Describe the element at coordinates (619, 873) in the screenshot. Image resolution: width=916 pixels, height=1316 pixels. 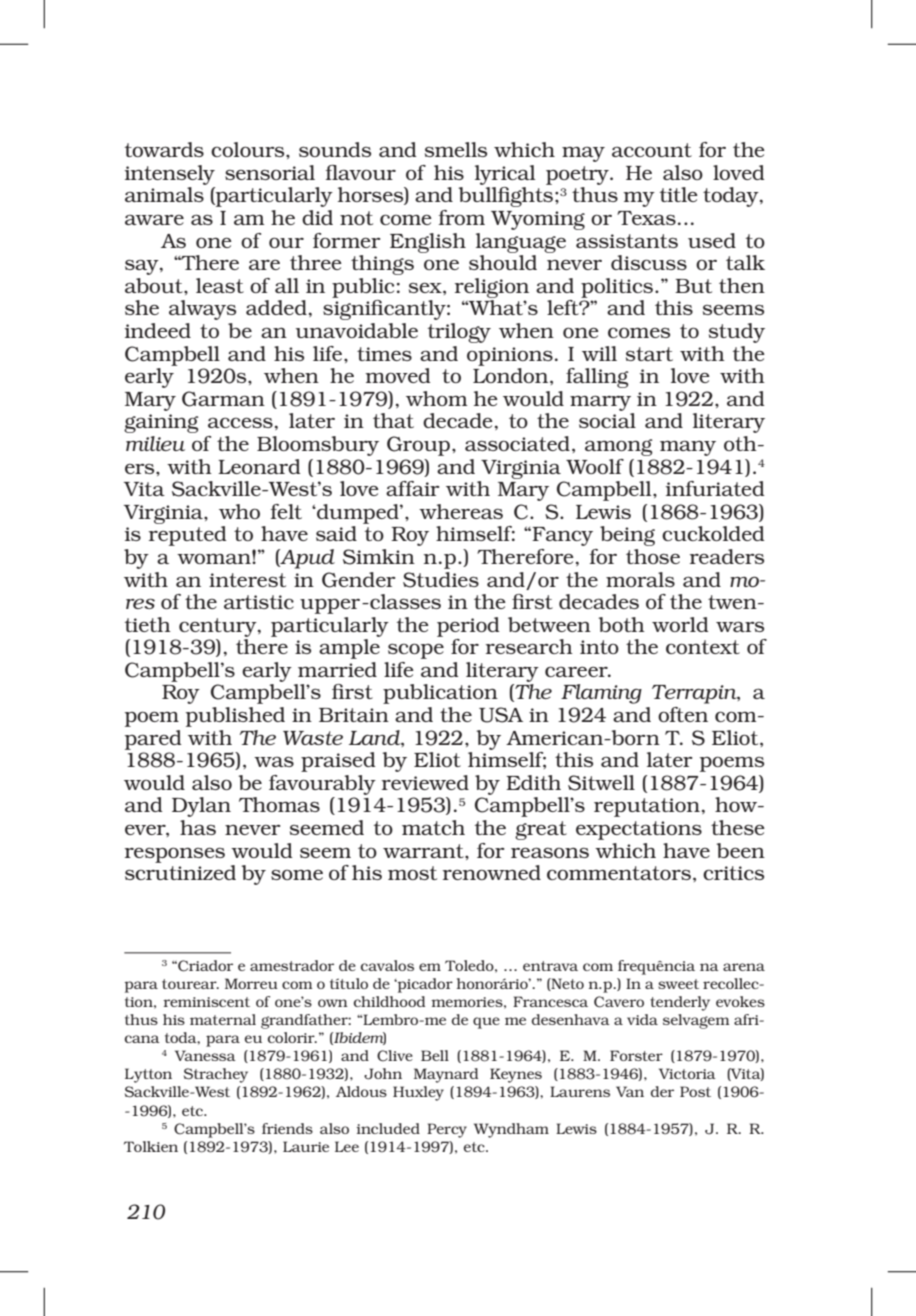
I see `commentators` at that location.
